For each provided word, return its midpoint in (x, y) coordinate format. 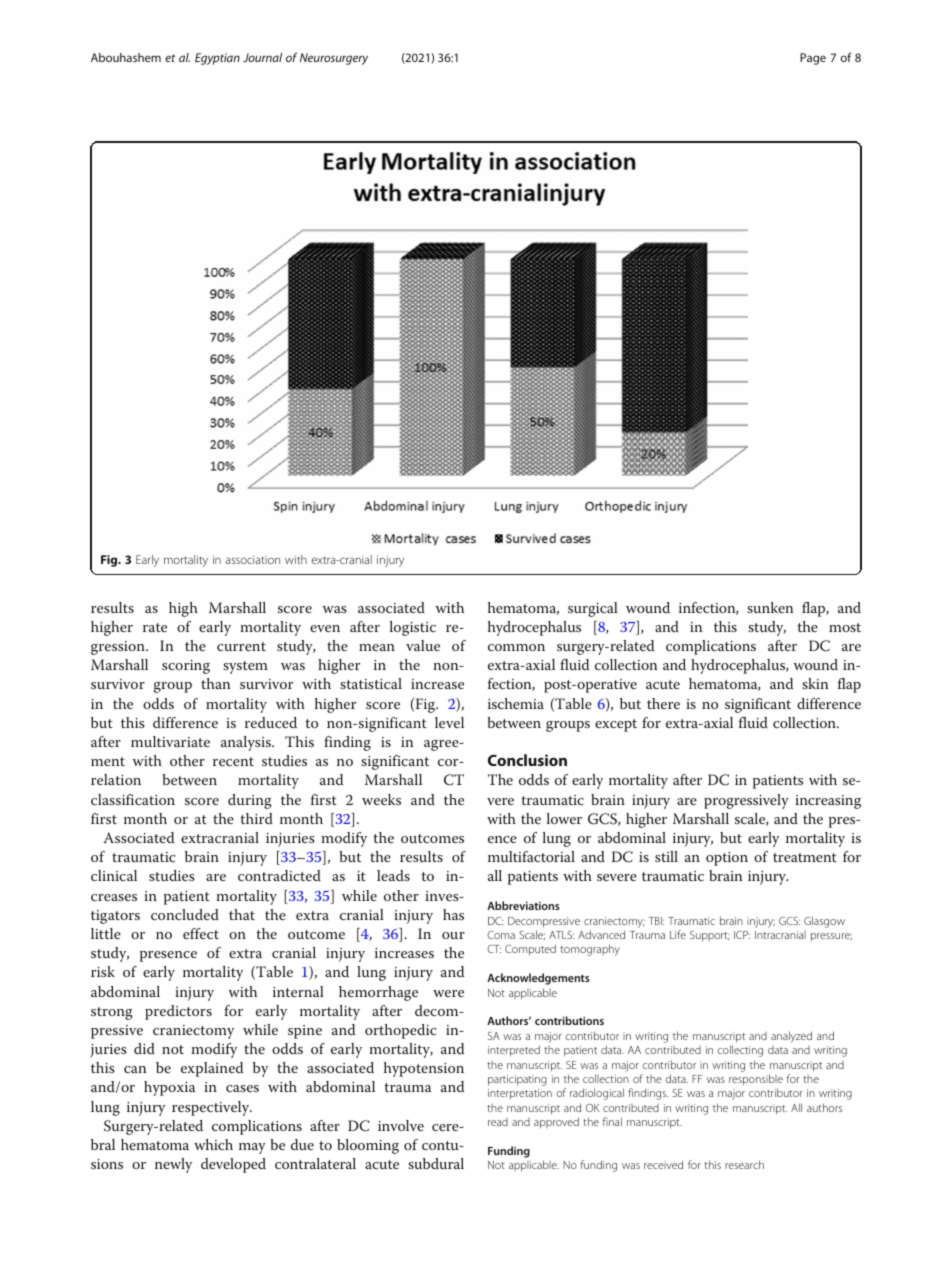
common (516, 647)
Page (813, 59)
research (744, 1164)
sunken (770, 607)
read (498, 1122)
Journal (262, 57)
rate (155, 627)
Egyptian (217, 59)
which (213, 1144)
